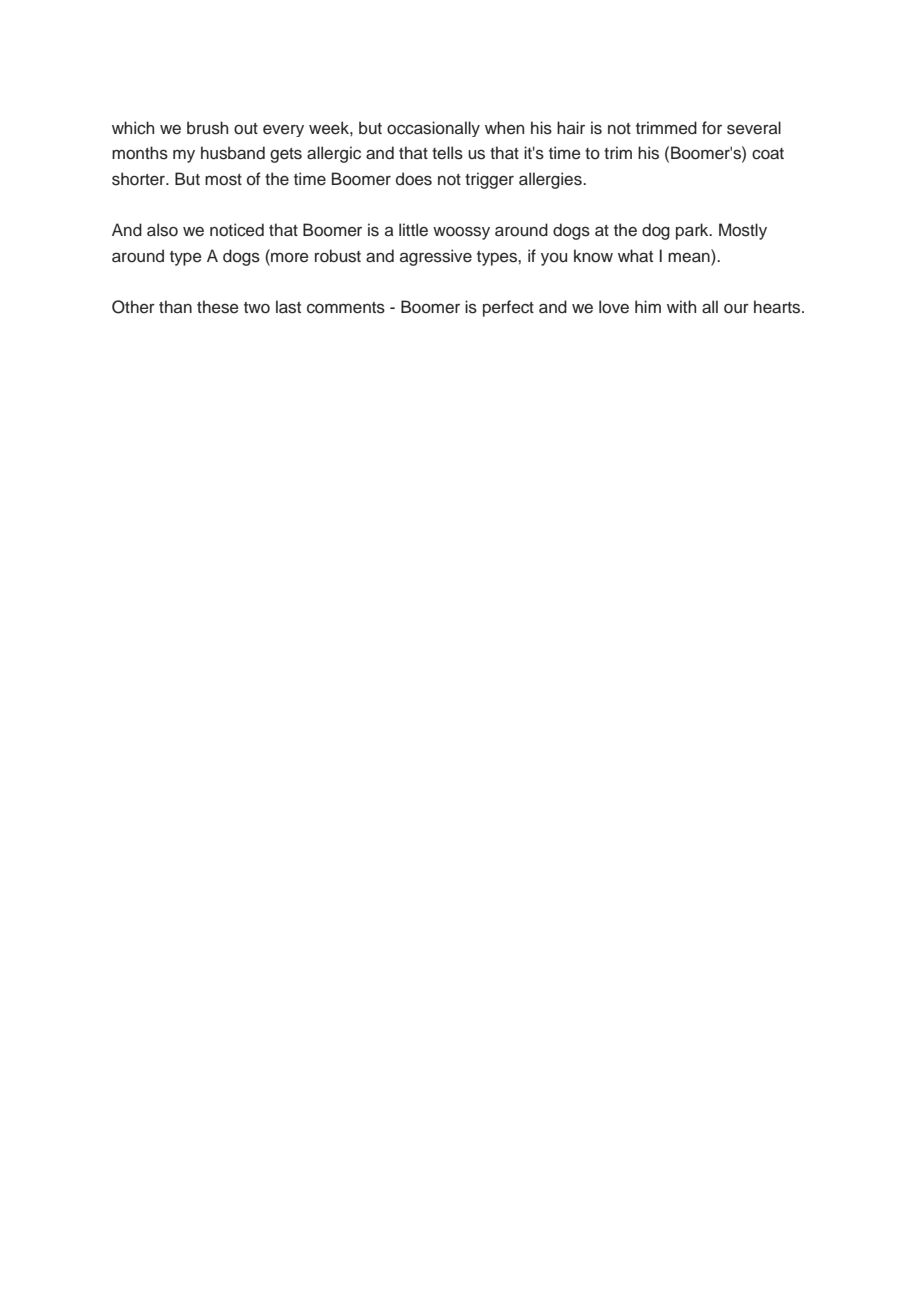  What do you see at coordinates (218, 307) in the document?
I see `these` at bounding box center [218, 307].
